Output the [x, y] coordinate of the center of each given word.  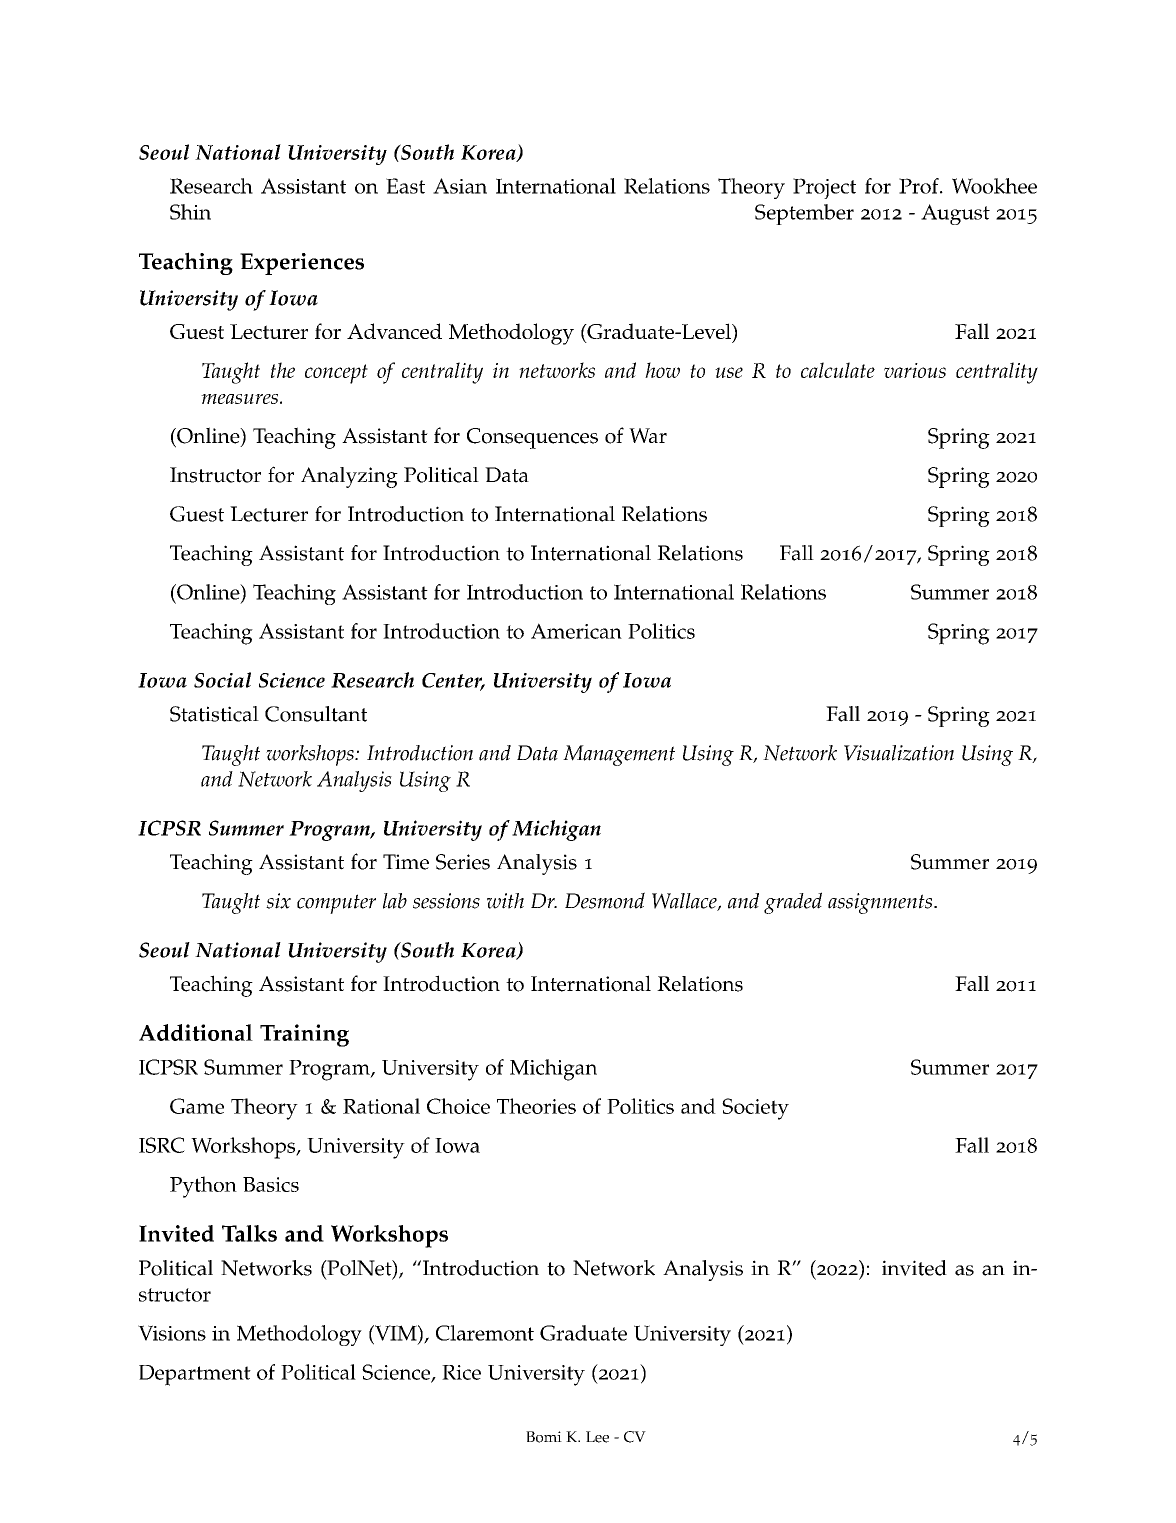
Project [824, 188]
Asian [460, 186]
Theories [536, 1106]
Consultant [316, 714]
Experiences [302, 264]
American [576, 631]
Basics [271, 1184]
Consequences [532, 438]
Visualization [899, 753]
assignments [881, 903]
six [278, 901]
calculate [838, 370]
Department [195, 1375]
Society [755, 1109]
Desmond [605, 900]
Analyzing [349, 477]
